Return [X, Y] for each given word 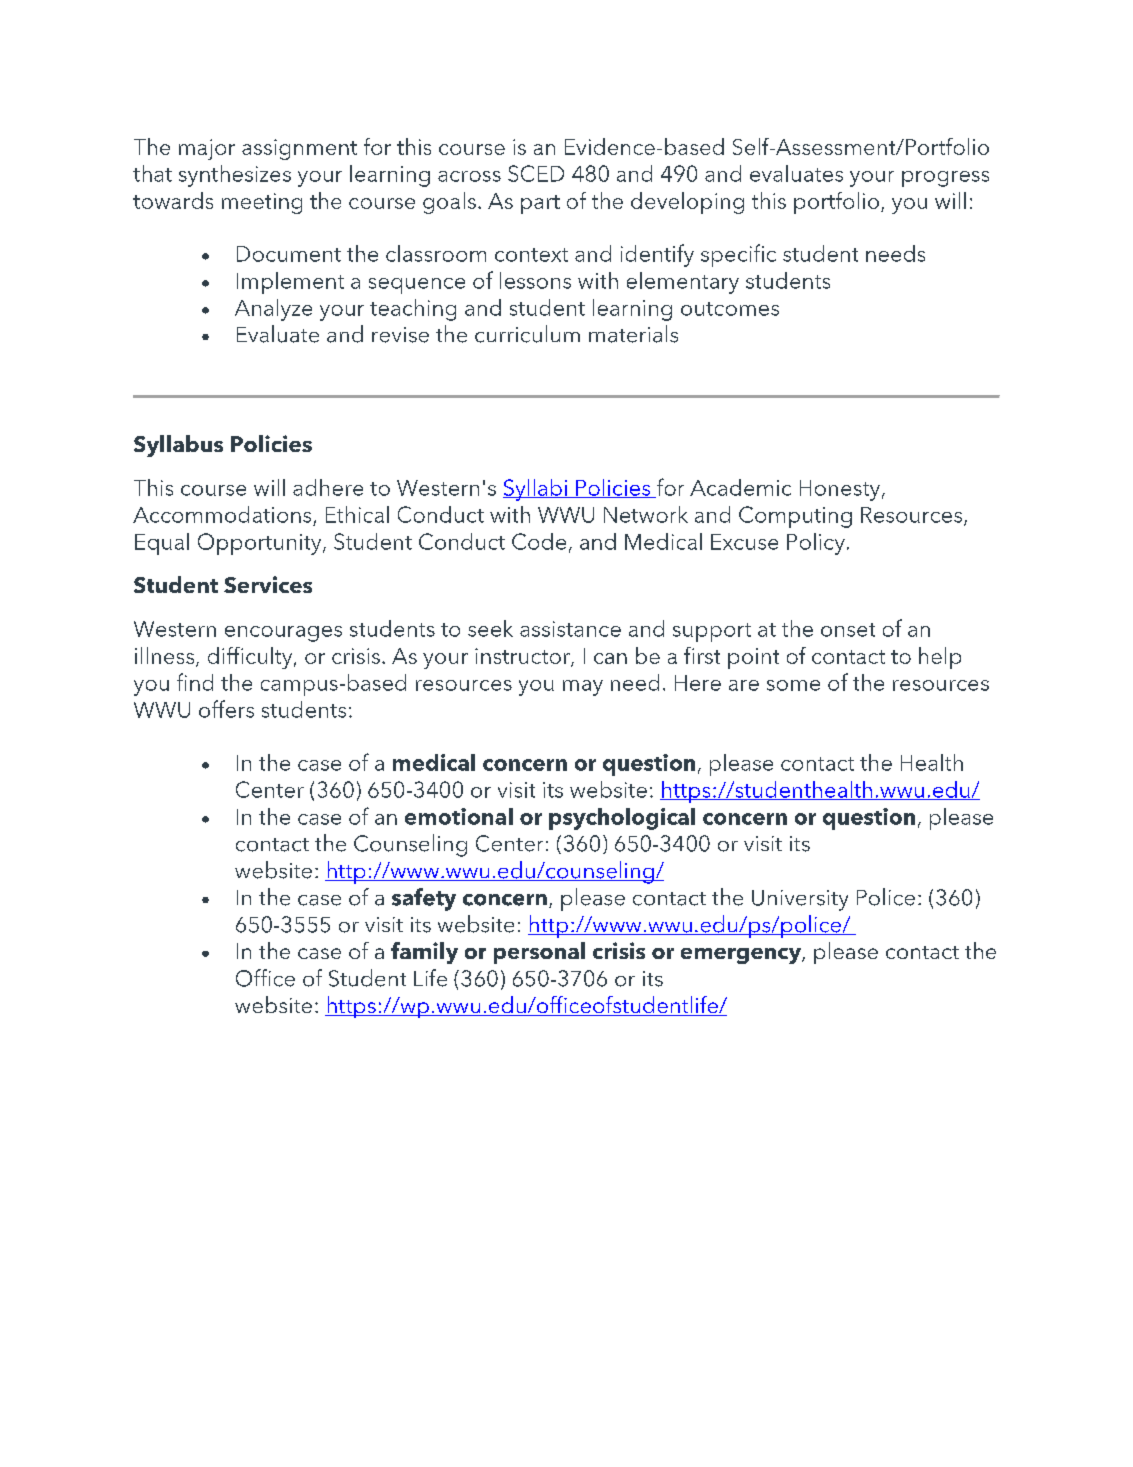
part [540, 204]
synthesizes [235, 176]
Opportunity [261, 544]
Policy [816, 544]
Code [539, 541]
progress [945, 179]
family [424, 953]
